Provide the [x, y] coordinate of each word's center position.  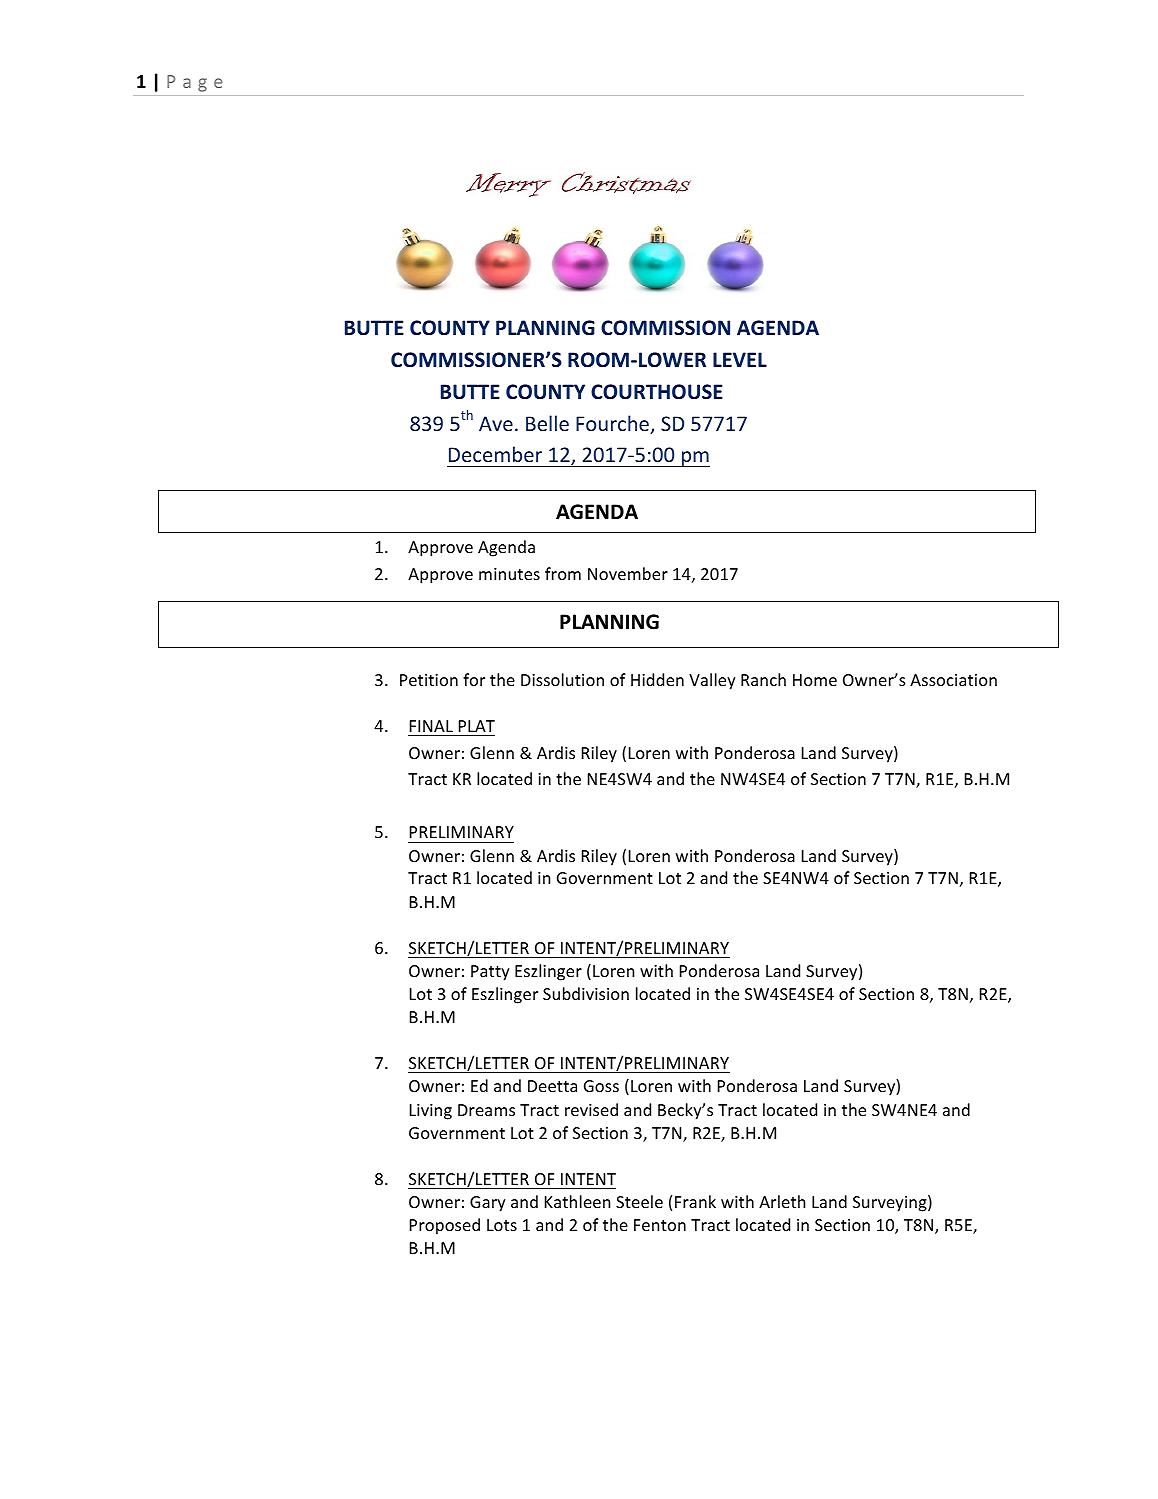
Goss [601, 1086]
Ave [496, 423]
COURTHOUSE [657, 392]
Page [195, 83]
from [563, 573]
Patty [490, 973]
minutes [509, 574]
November [628, 573]
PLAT [477, 726]
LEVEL [740, 359]
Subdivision [586, 993]
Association [953, 680]
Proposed [445, 1226]
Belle [547, 423]
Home [815, 680]
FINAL [431, 726]
